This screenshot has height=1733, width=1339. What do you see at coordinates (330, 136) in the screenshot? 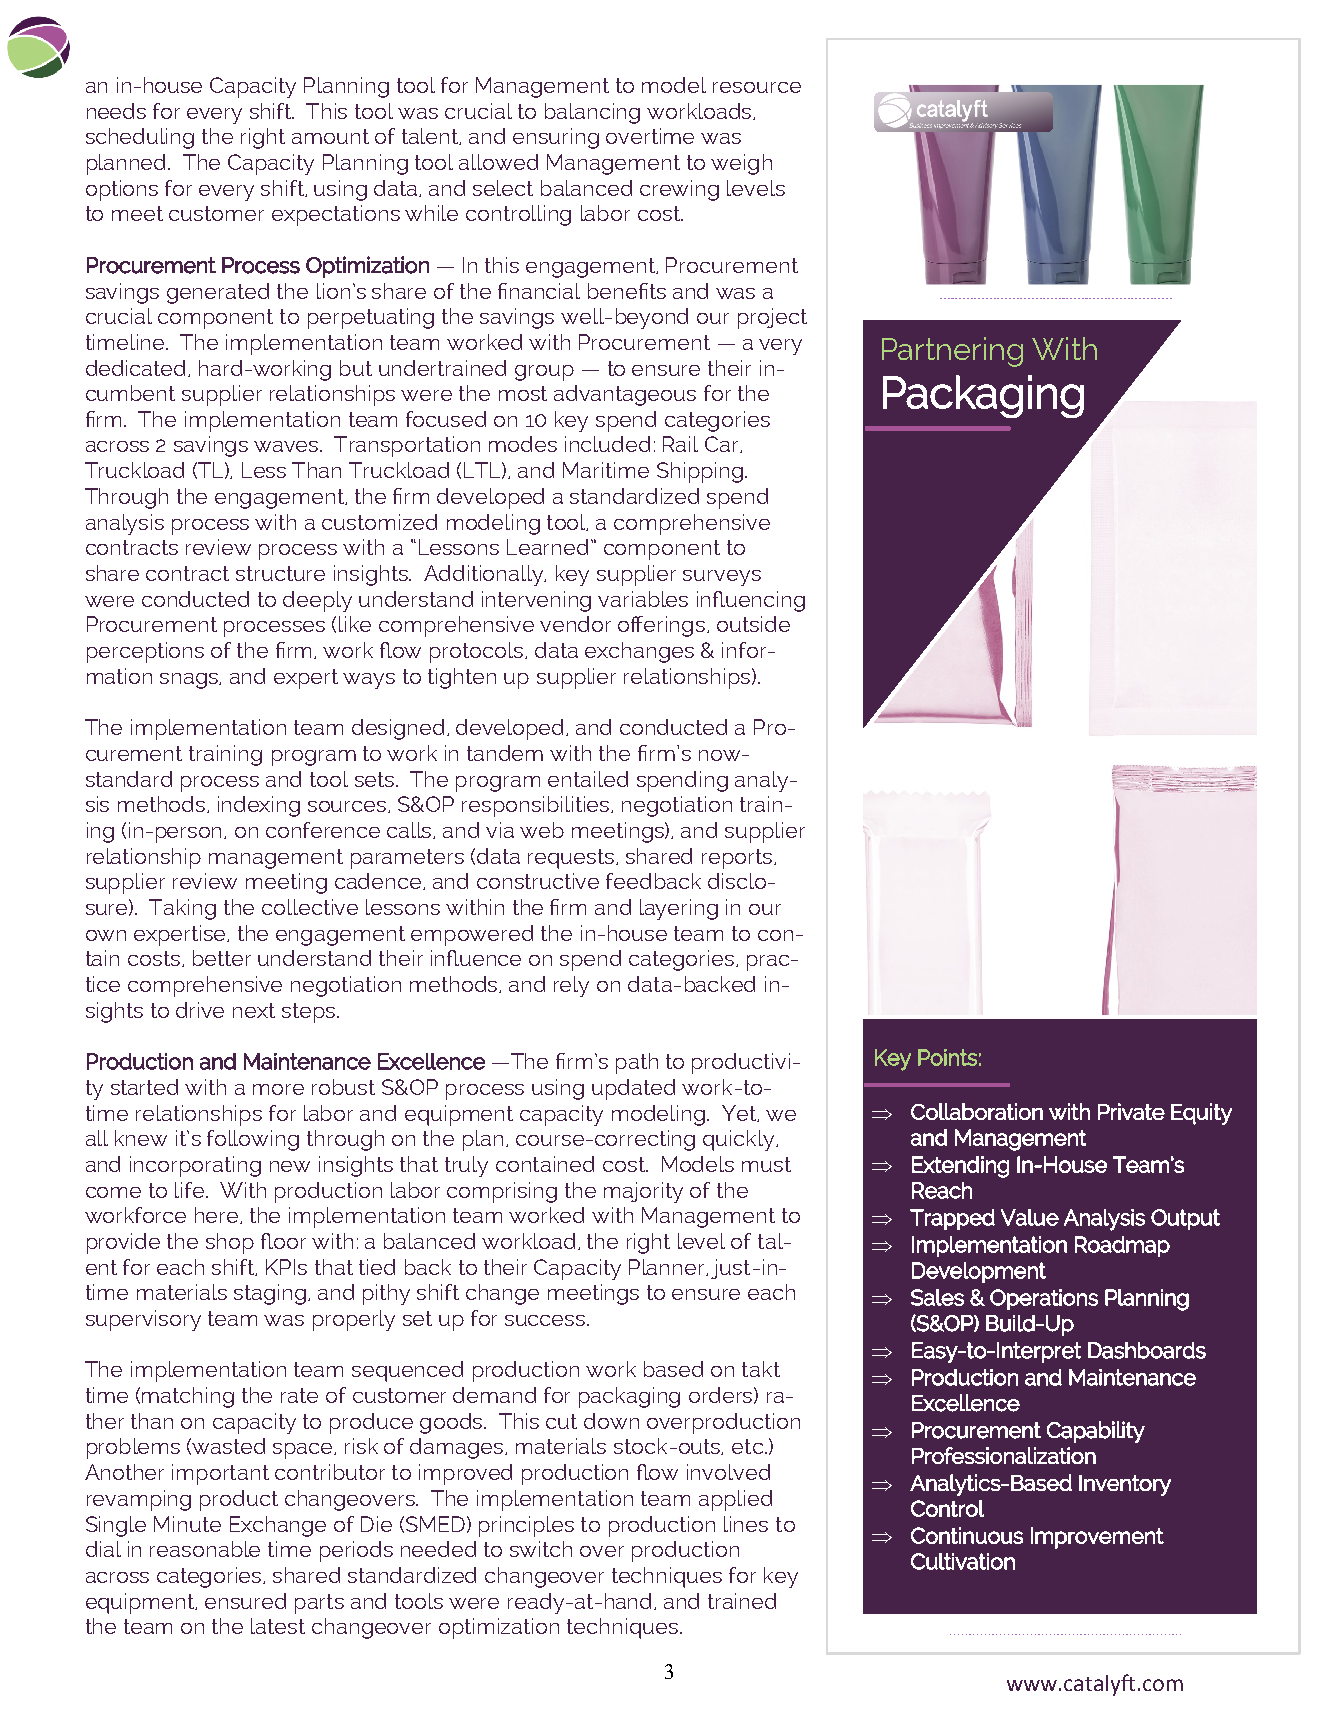
I see `amount` at bounding box center [330, 136].
